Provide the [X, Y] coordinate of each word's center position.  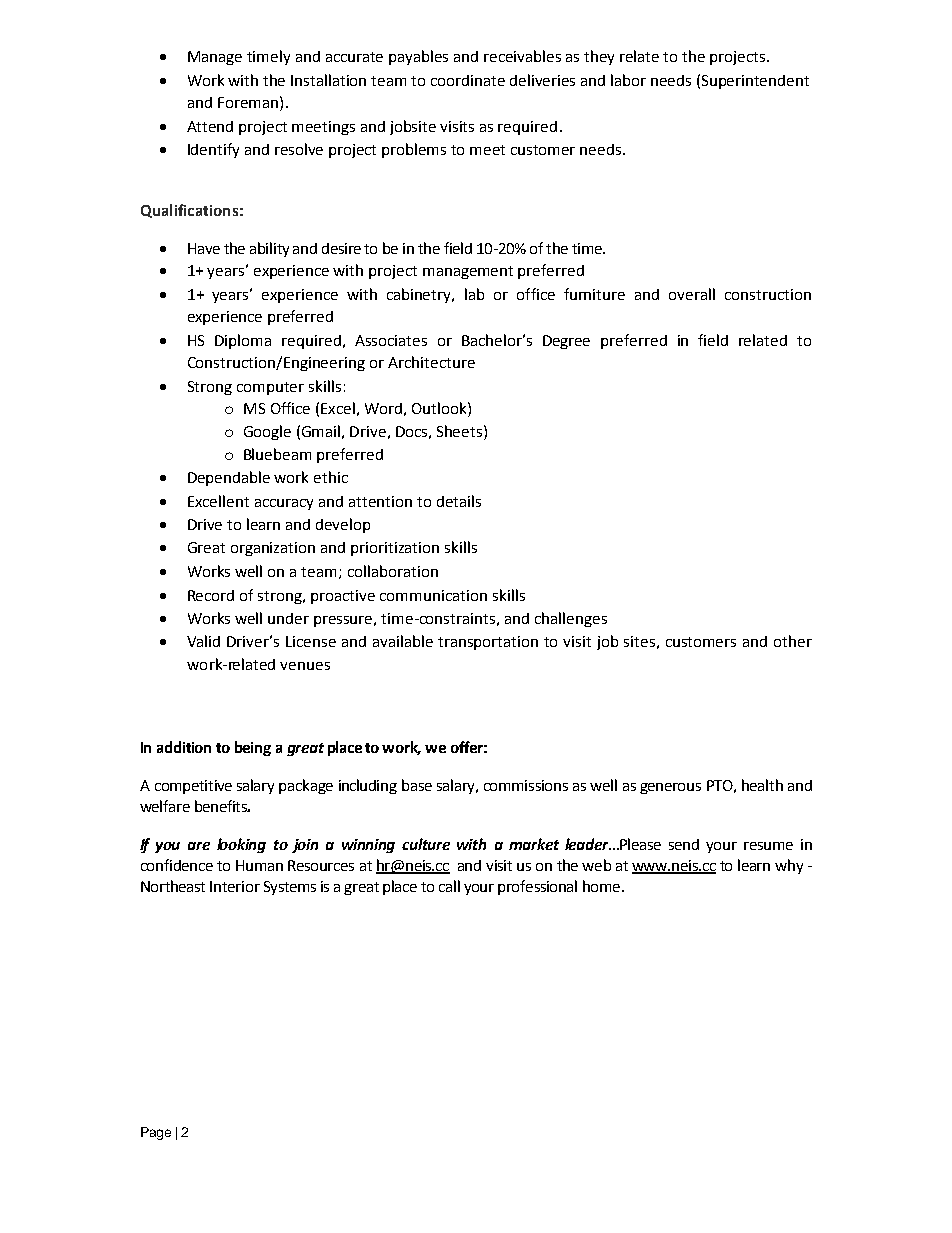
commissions [526, 785]
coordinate [468, 80]
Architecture [431, 362]
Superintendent [755, 82]
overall [692, 294]
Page [156, 1133]
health [762, 785]
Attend [210, 126]
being [253, 748]
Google [267, 432]
